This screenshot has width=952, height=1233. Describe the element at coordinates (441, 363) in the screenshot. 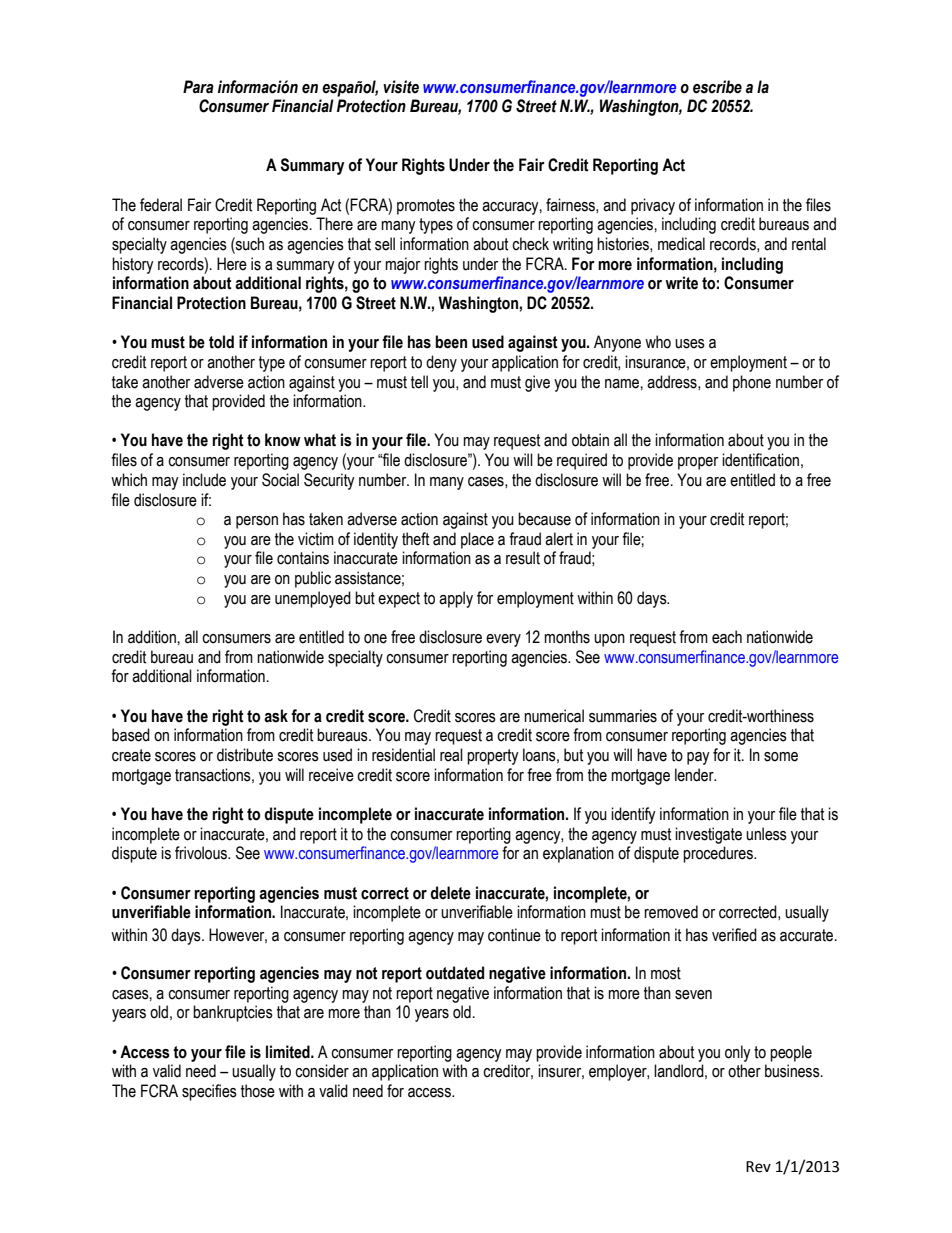

I see `deny` at that location.
